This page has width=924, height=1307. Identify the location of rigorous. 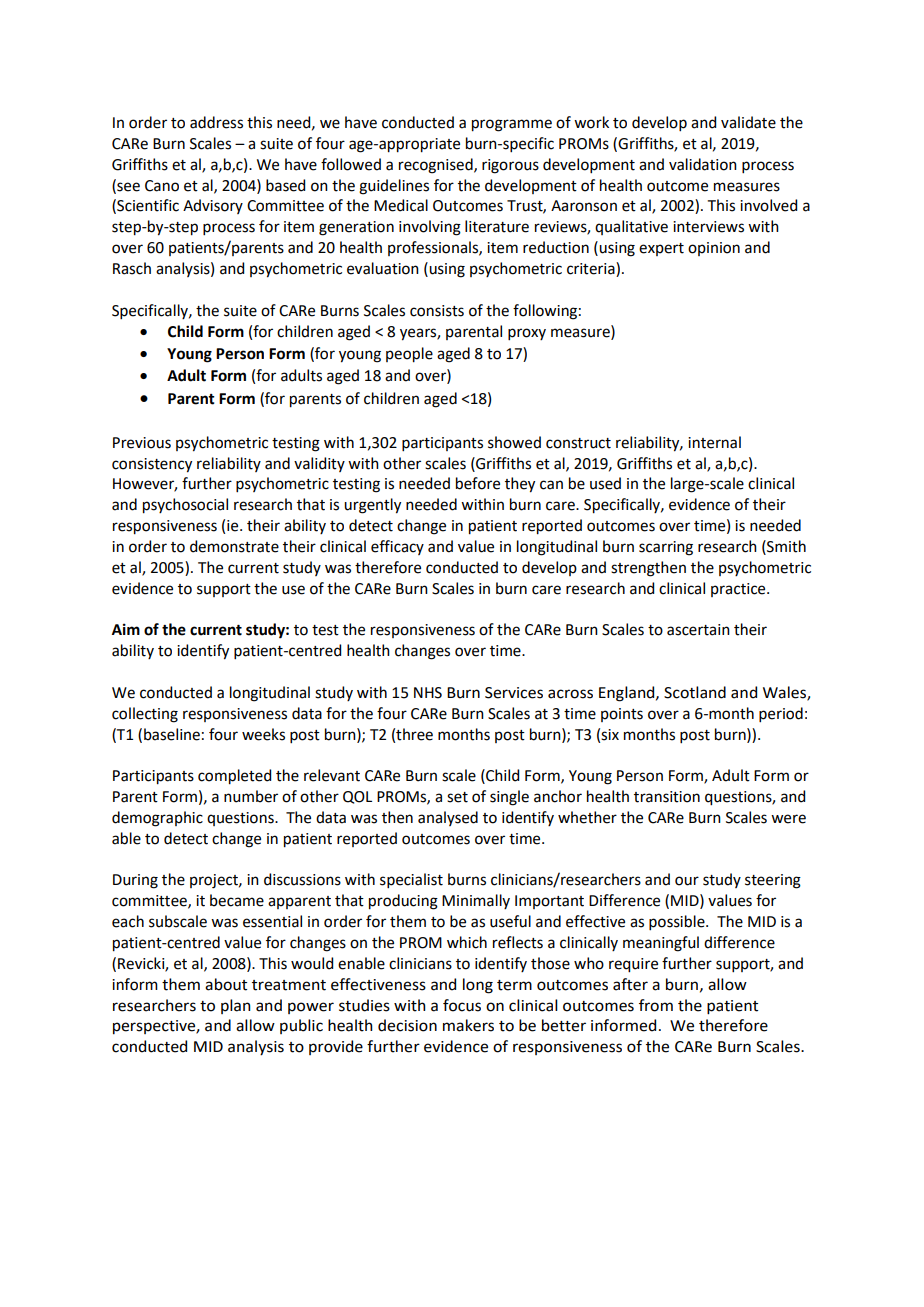
(510, 166).
